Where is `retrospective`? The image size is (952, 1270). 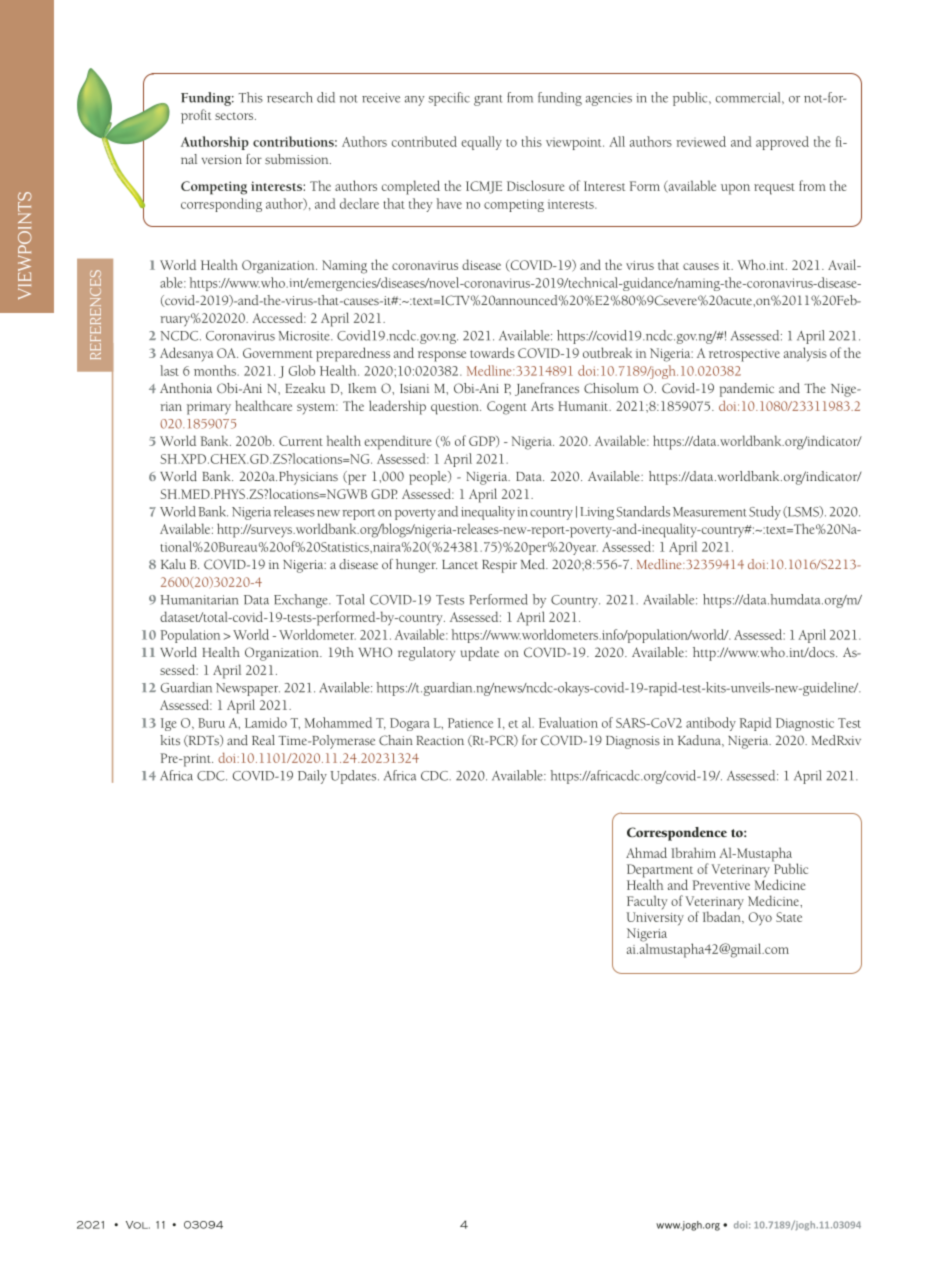 retrospective is located at coordinates (744, 355).
